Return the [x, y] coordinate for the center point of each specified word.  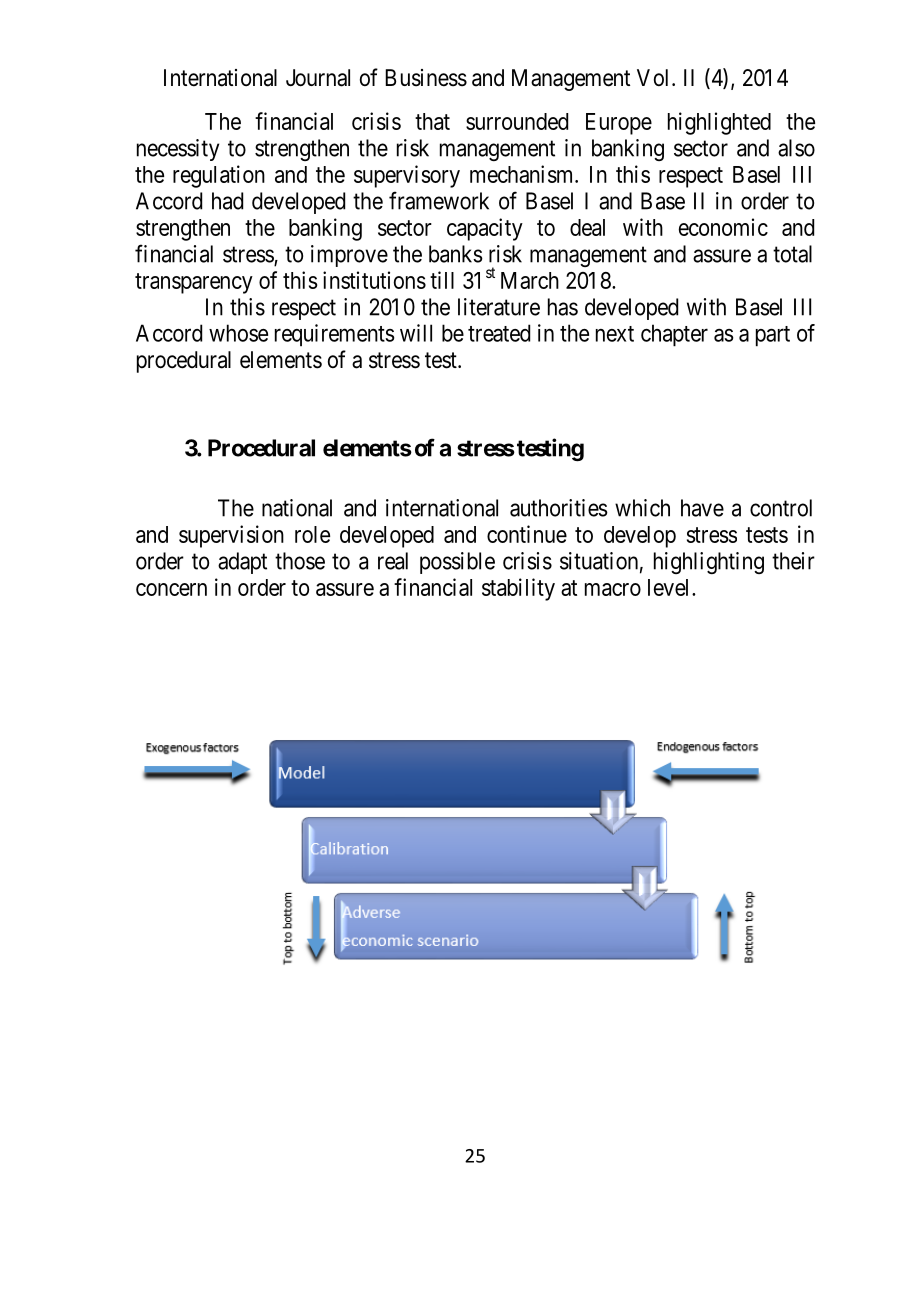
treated [499, 333]
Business [426, 78]
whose [238, 333]
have [702, 508]
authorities [559, 508]
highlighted [719, 123]
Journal [318, 78]
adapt [242, 563]
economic [723, 227]
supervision [231, 536]
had [227, 201]
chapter [674, 335]
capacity [485, 229]
